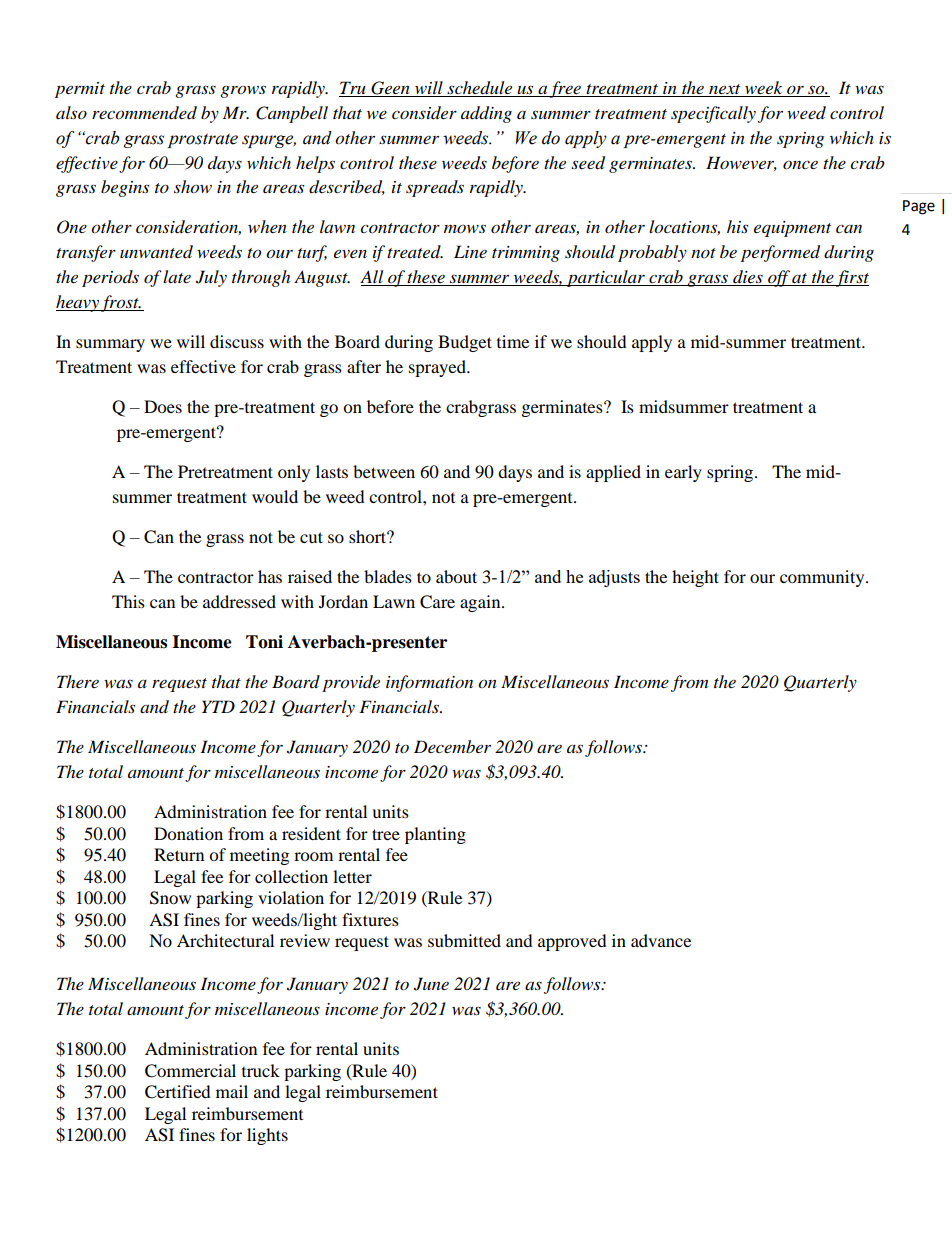 The image size is (952, 1233). What do you see at coordinates (144, 113) in the screenshot?
I see `recommended` at bounding box center [144, 113].
